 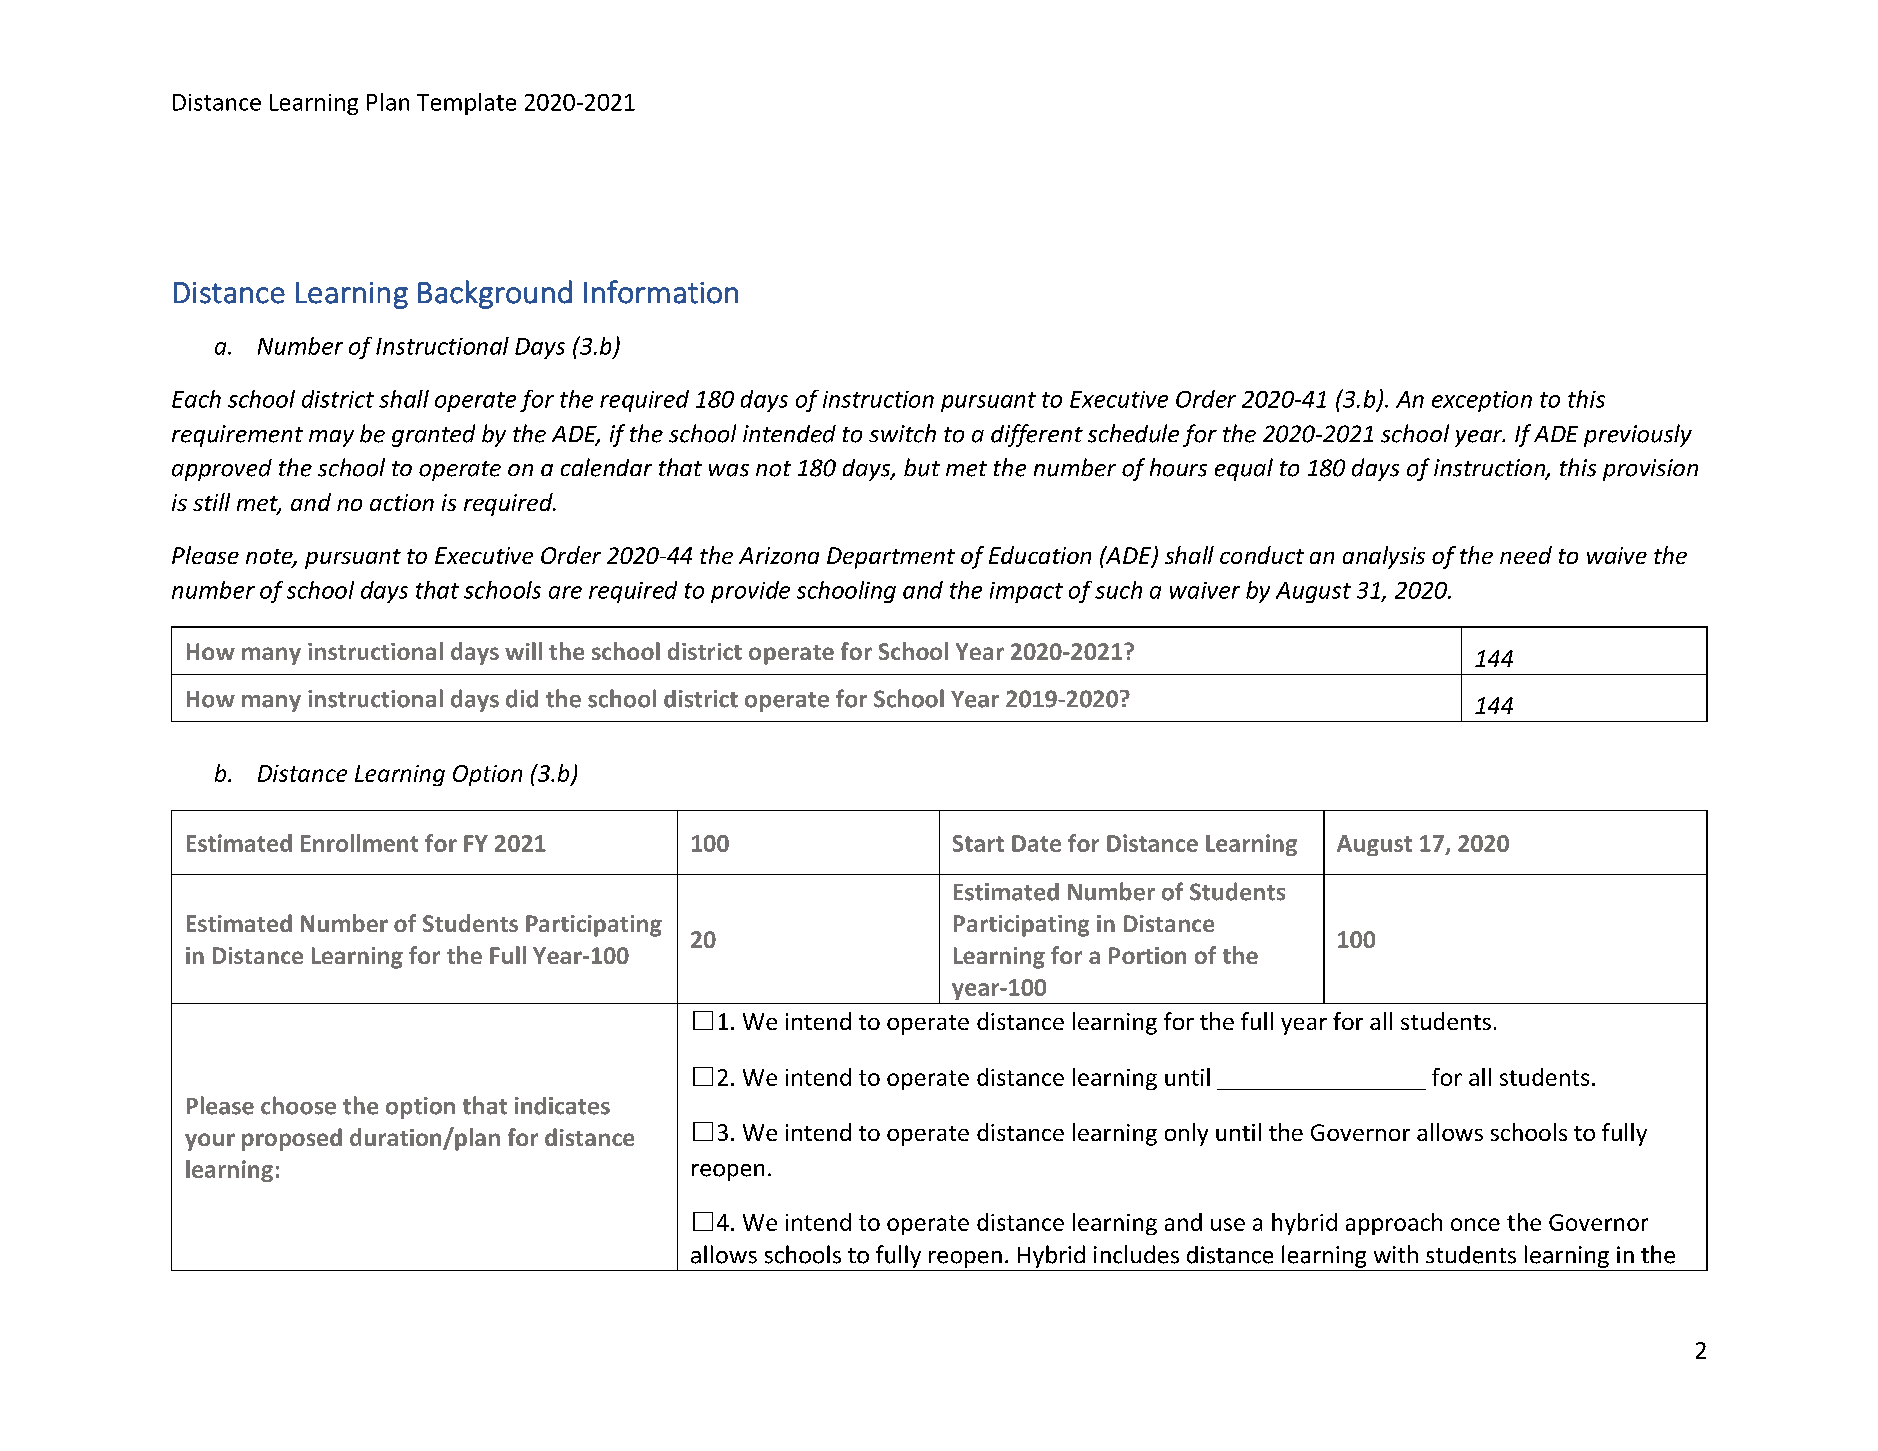 What do you see at coordinates (466, 104) in the image?
I see `Template` at bounding box center [466, 104].
